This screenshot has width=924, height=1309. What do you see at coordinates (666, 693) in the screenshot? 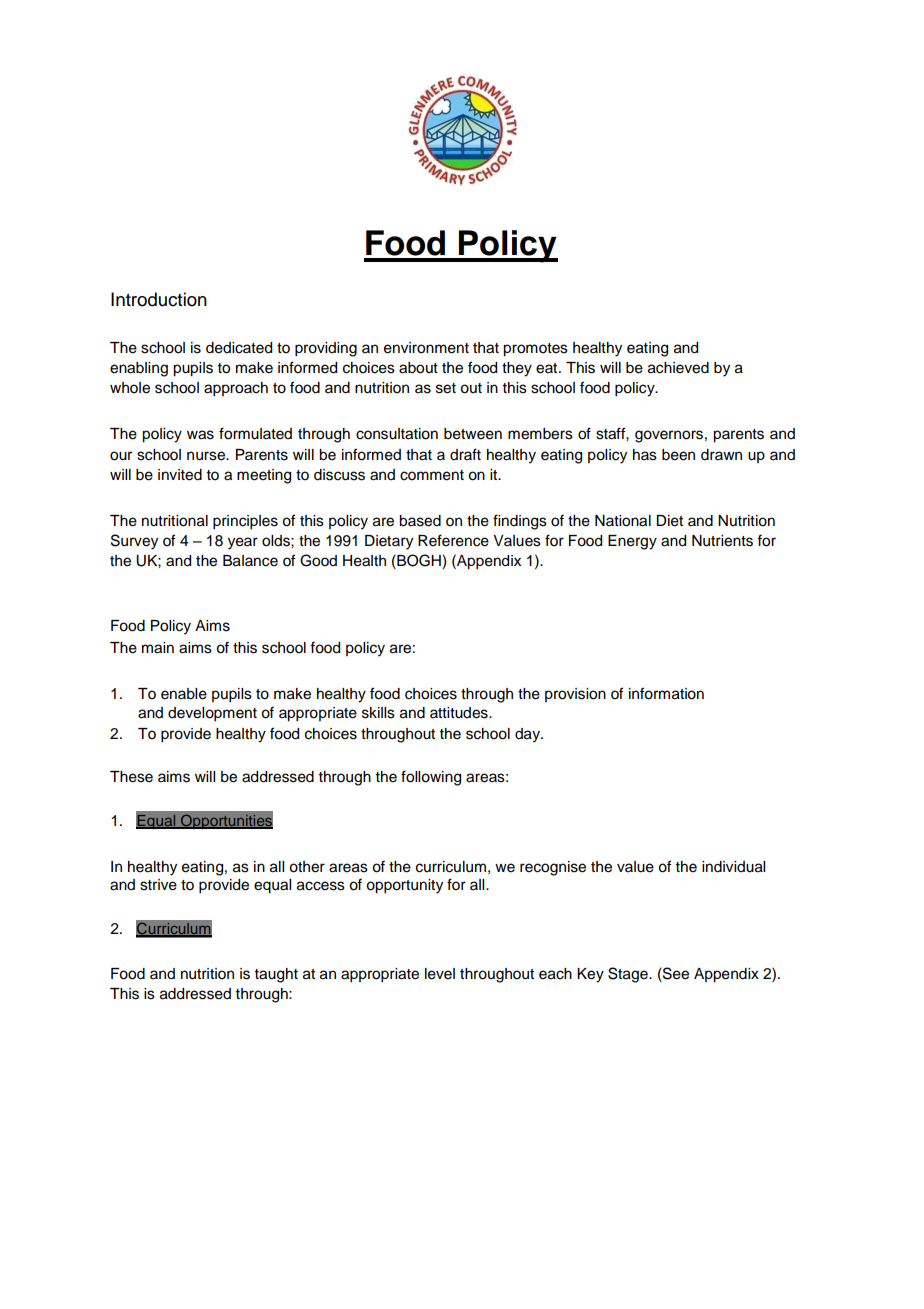
I see `information` at bounding box center [666, 693].
